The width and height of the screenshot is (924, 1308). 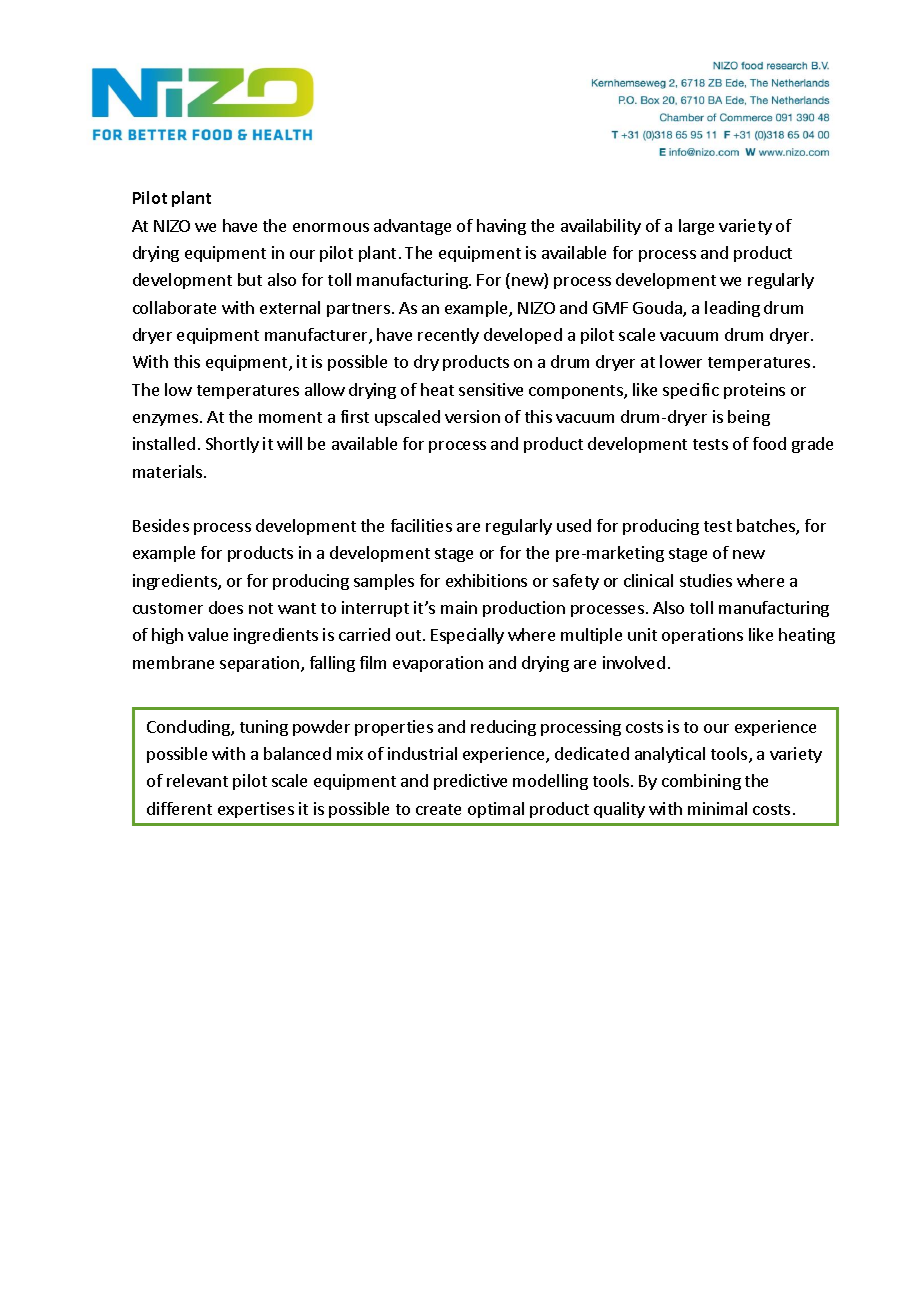 What do you see at coordinates (470, 782) in the screenshot?
I see `predictive` at bounding box center [470, 782].
